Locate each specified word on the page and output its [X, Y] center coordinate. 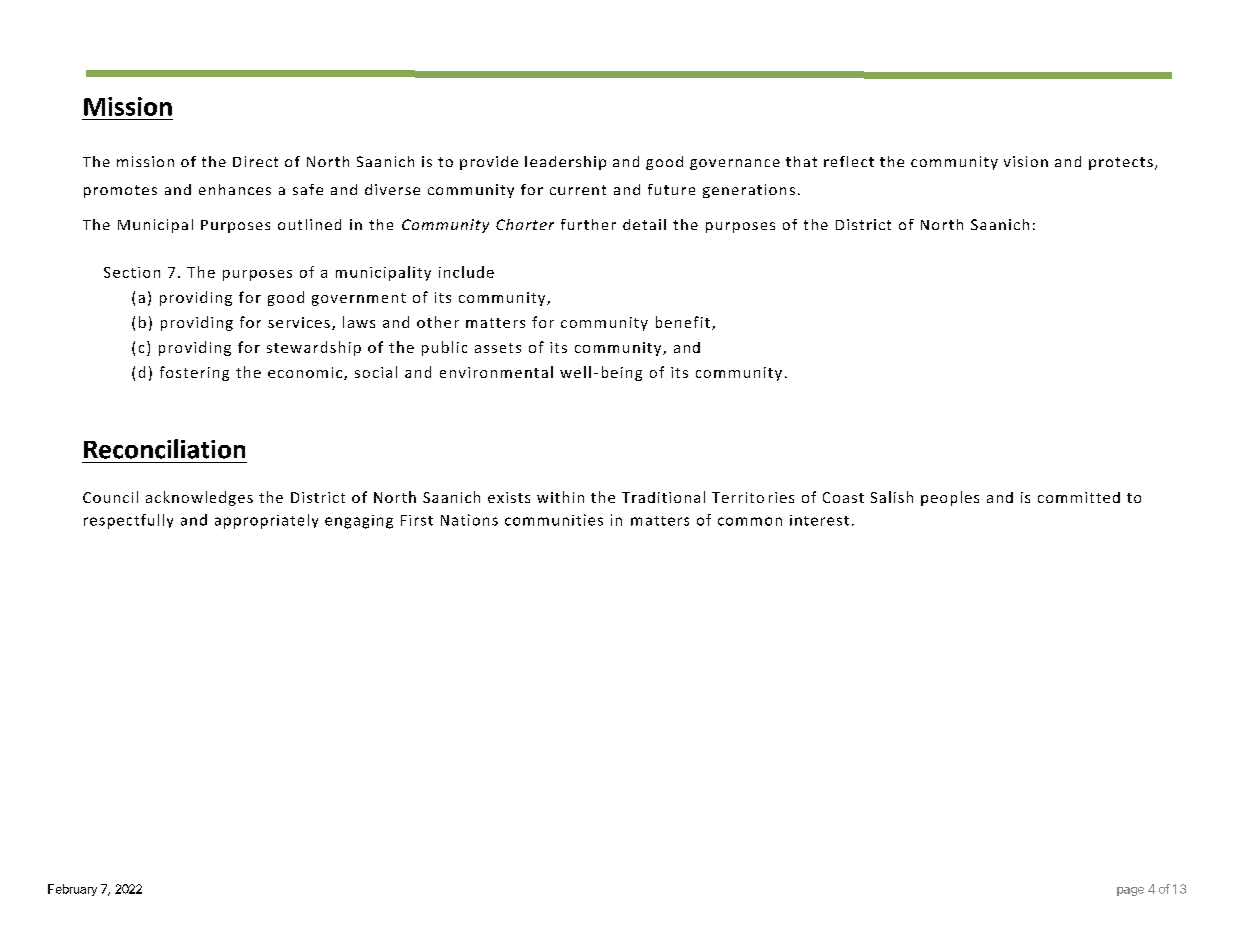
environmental [496, 372]
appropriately [266, 521]
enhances [235, 189]
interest [819, 520]
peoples [950, 498]
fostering [194, 373]
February [72, 890]
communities [554, 520]
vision [1026, 161]
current [578, 190]
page [1130, 891]
